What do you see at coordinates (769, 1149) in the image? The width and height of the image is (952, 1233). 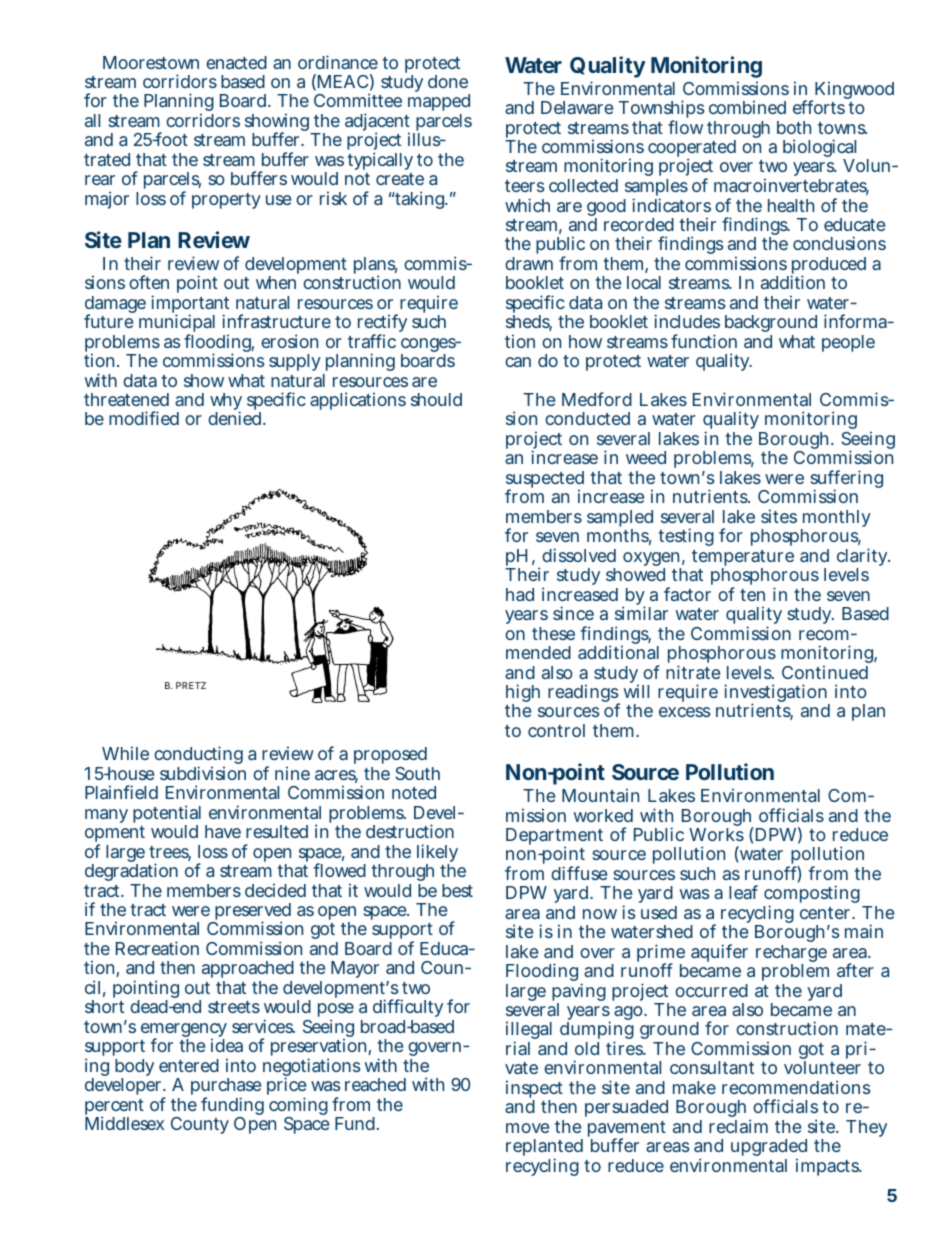 I see `upgraded` at bounding box center [769, 1149].
